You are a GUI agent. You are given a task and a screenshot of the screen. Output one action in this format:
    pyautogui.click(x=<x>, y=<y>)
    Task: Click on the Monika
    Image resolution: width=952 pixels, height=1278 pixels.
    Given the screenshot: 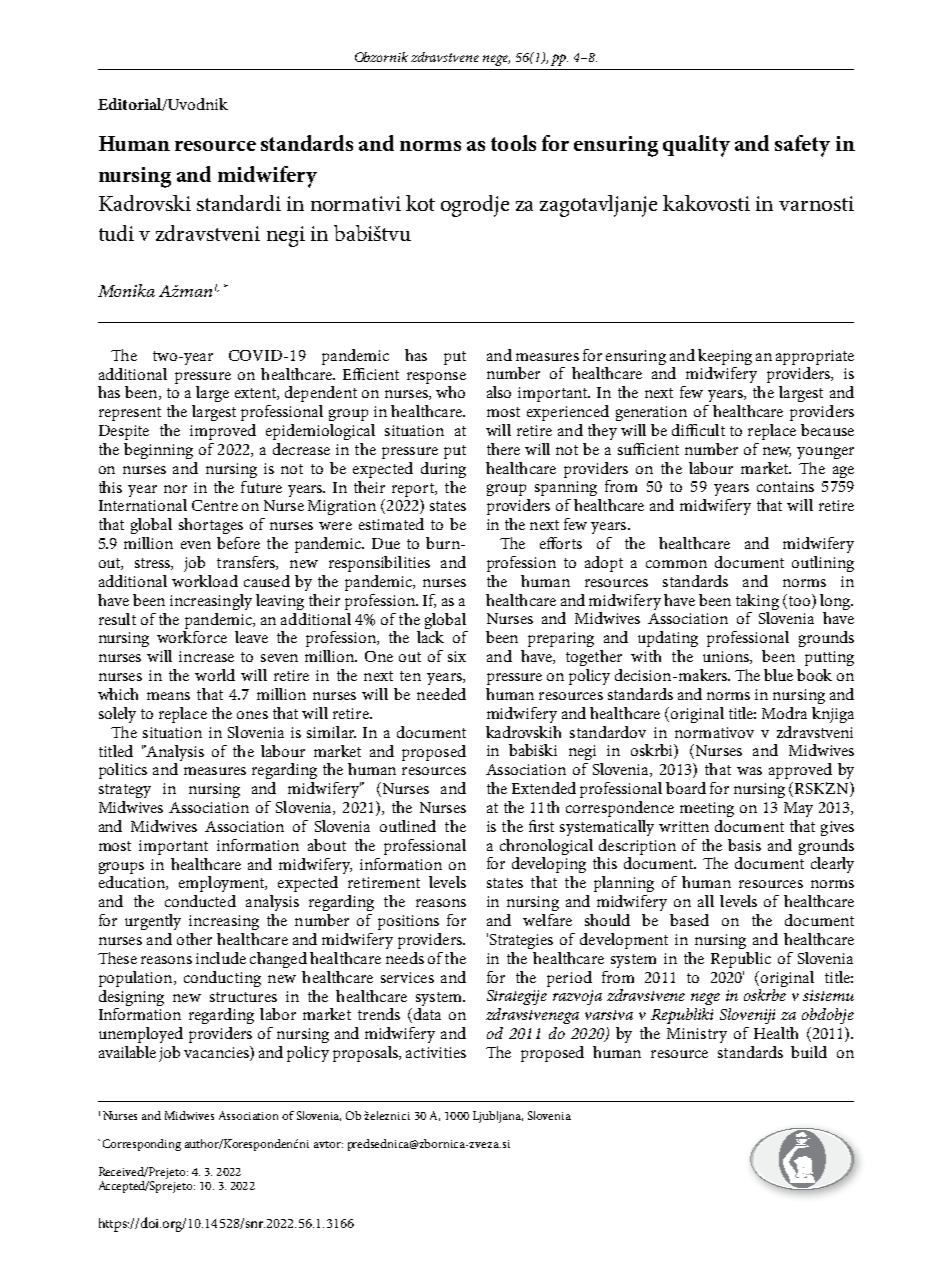 What is the action you would take?
    pyautogui.click(x=126, y=290)
